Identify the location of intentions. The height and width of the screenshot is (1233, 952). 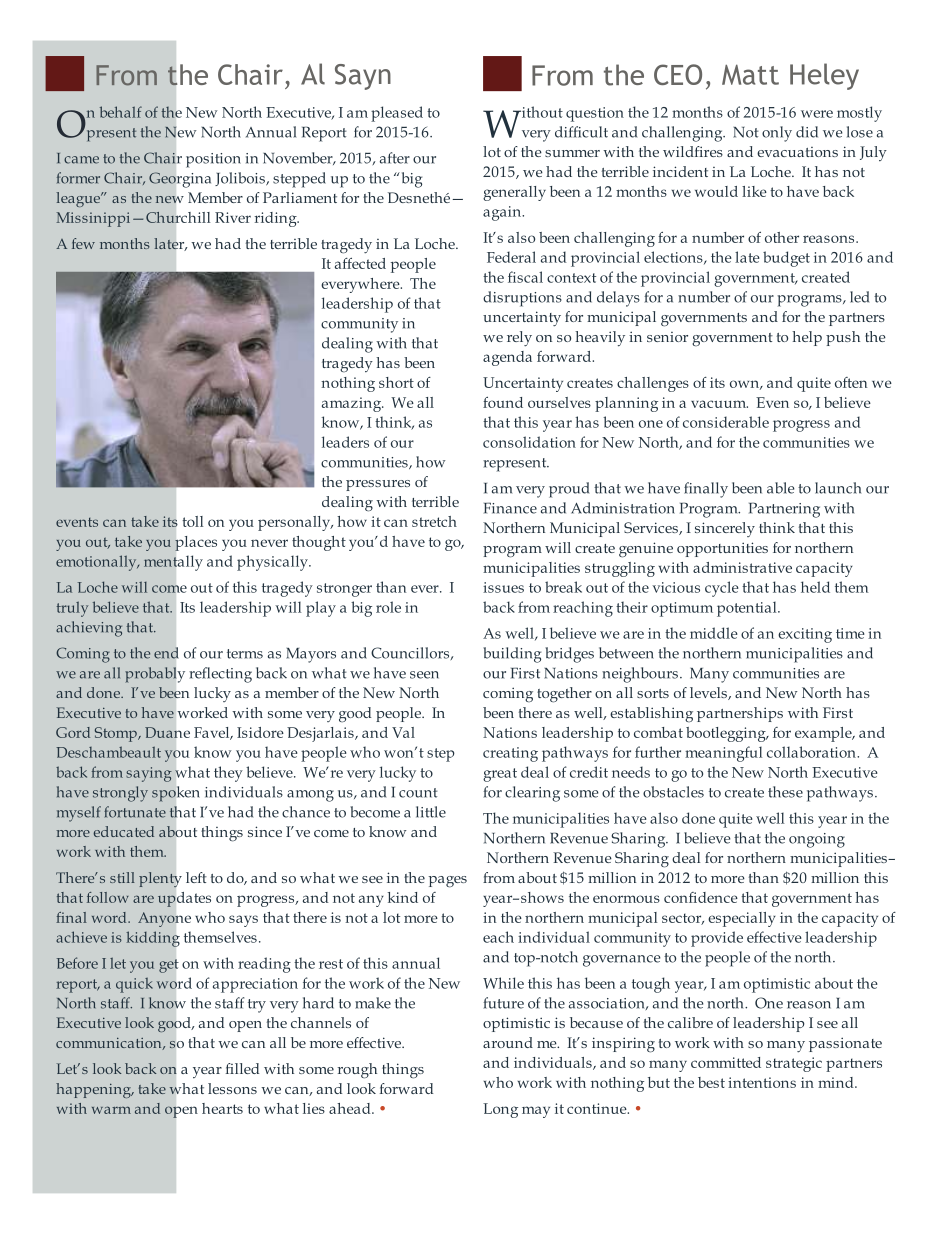
(762, 1082).
